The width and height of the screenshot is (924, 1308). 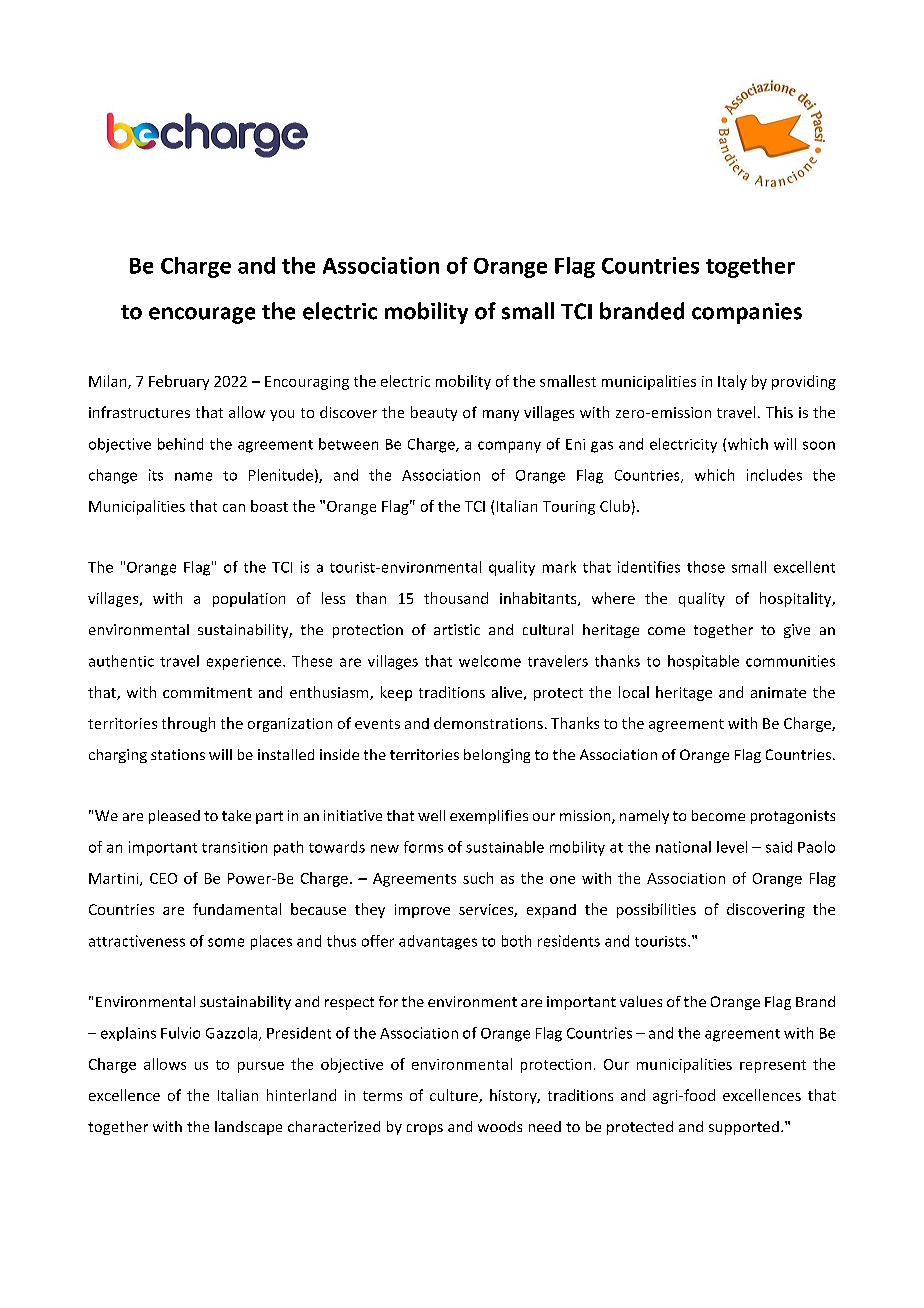 I want to click on can, so click(x=234, y=508).
